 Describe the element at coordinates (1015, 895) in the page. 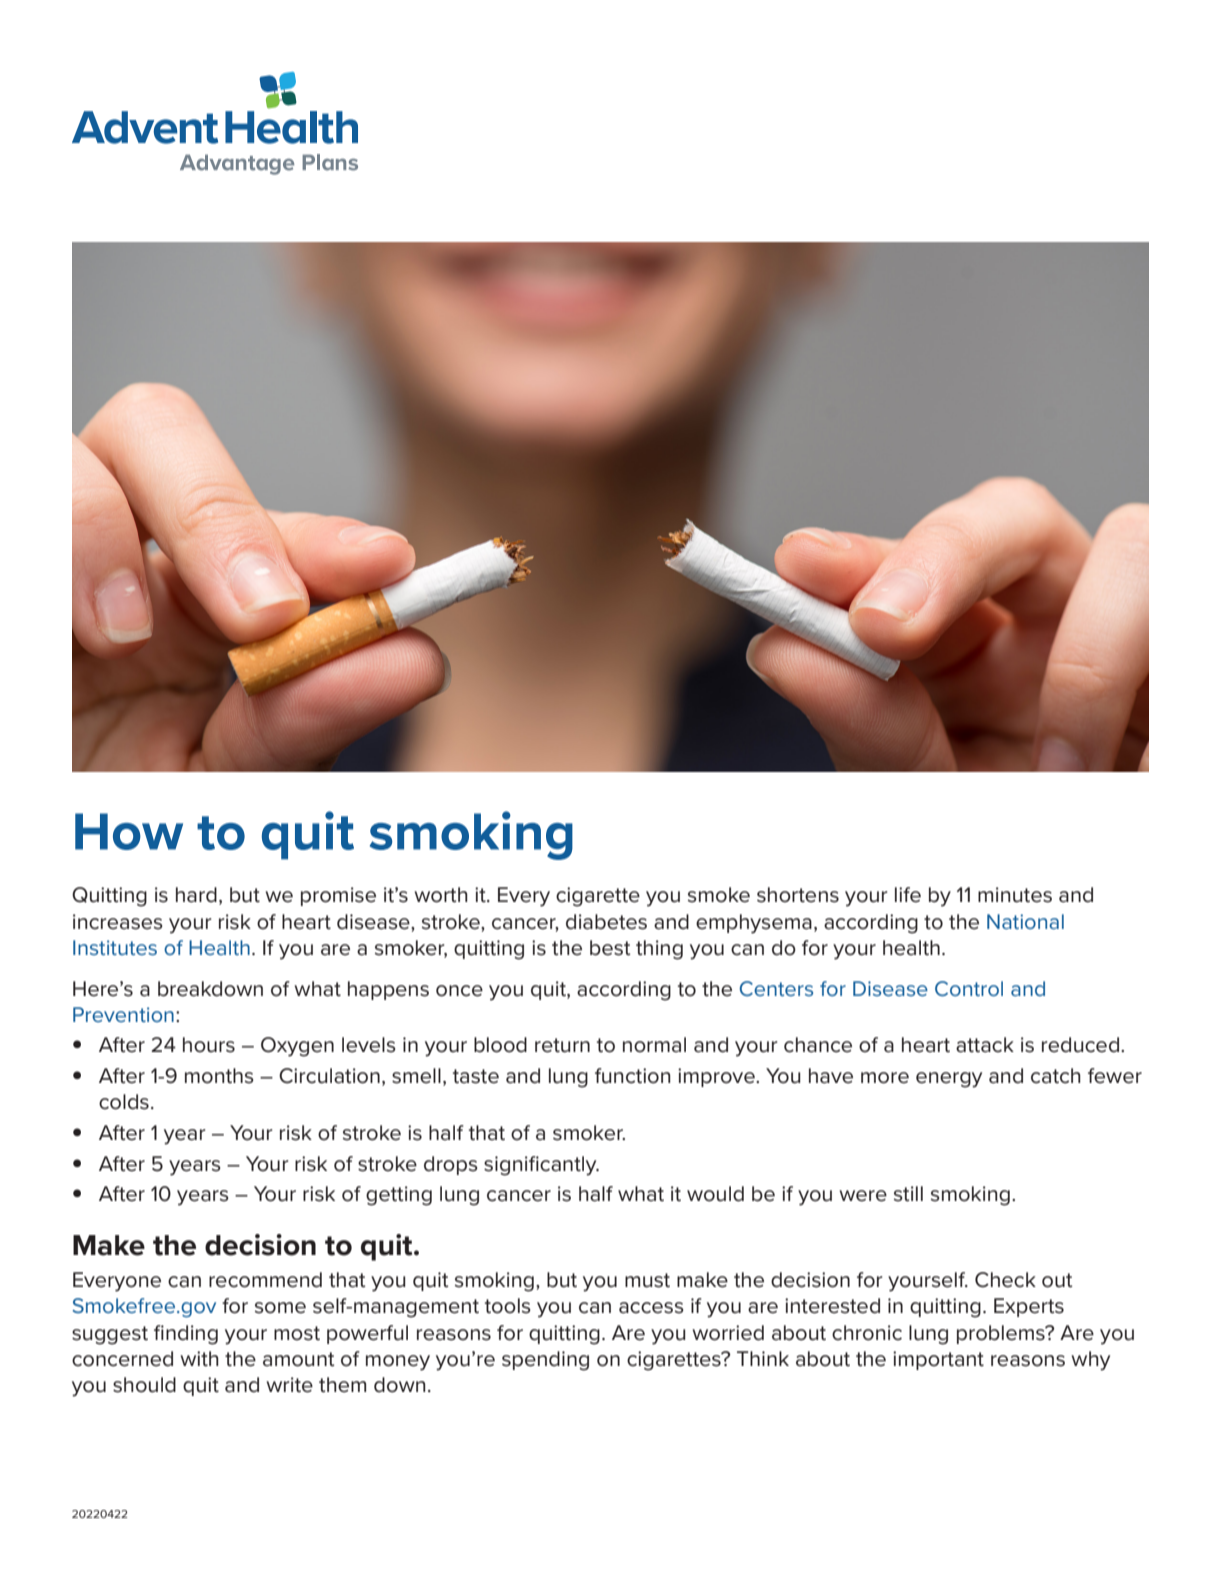

I see `minutes` at that location.
